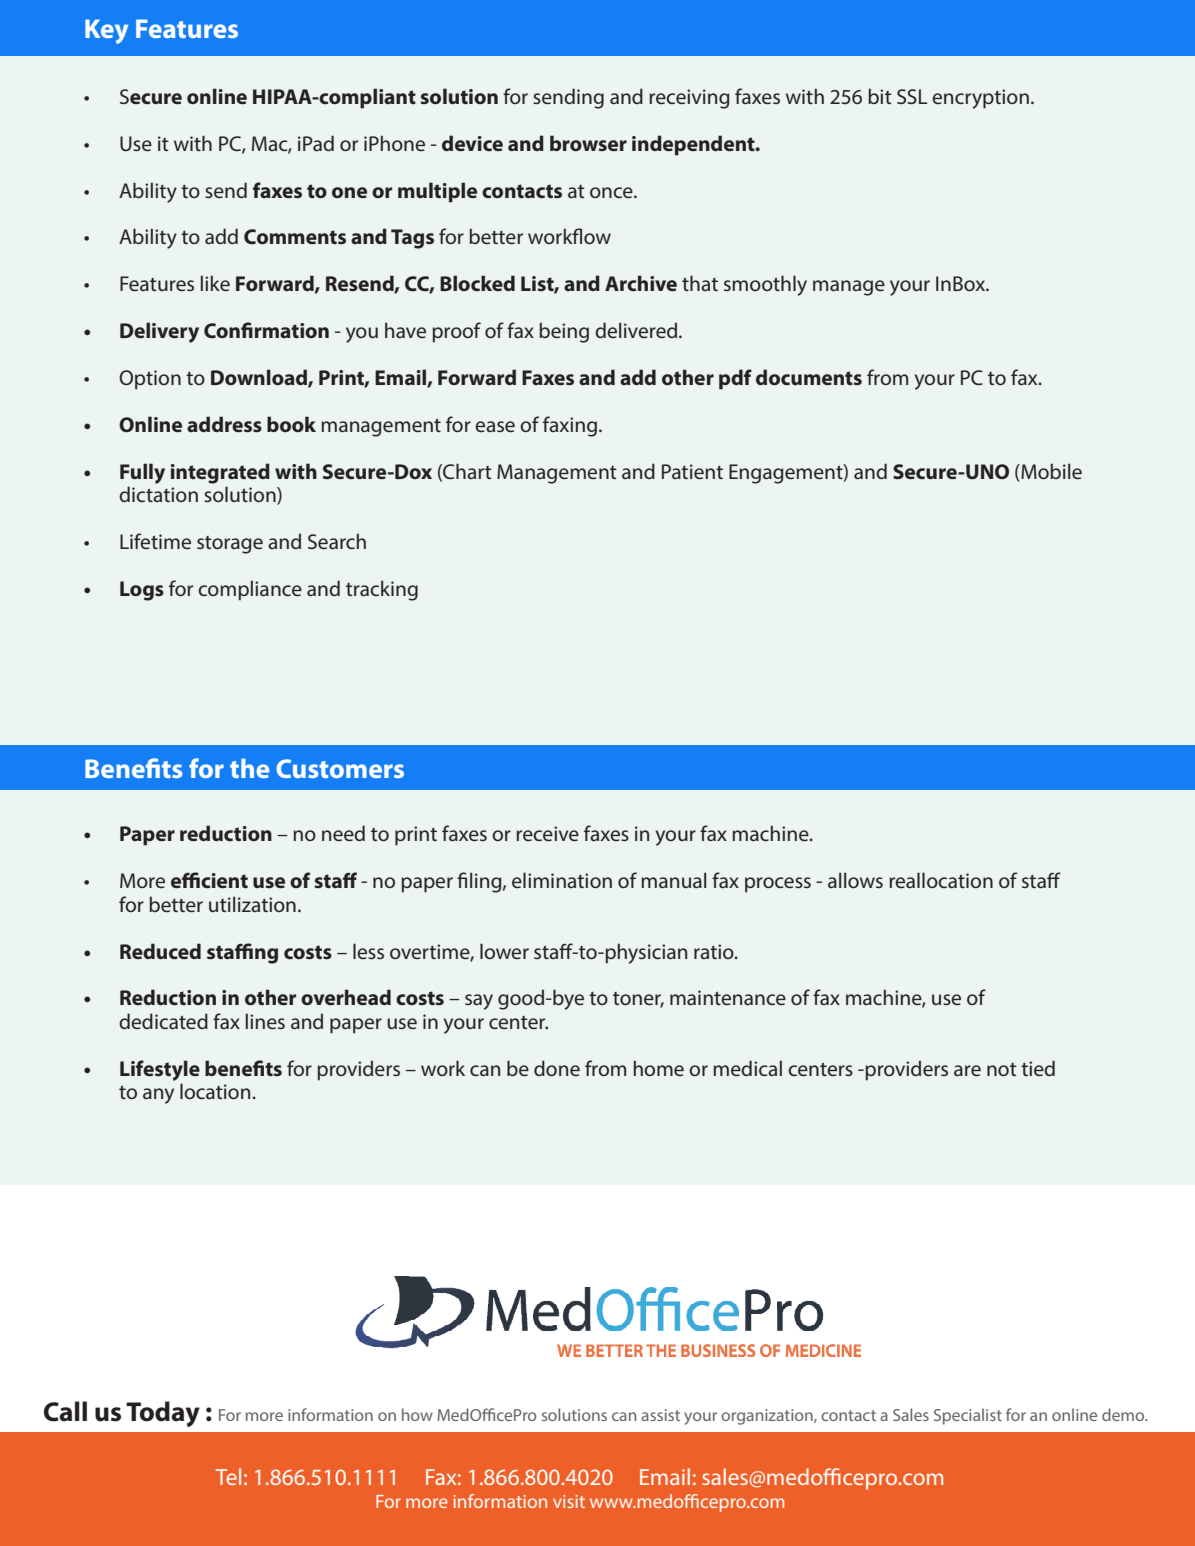 The height and width of the page is (1546, 1195). I want to click on visit, so click(569, 1501).
